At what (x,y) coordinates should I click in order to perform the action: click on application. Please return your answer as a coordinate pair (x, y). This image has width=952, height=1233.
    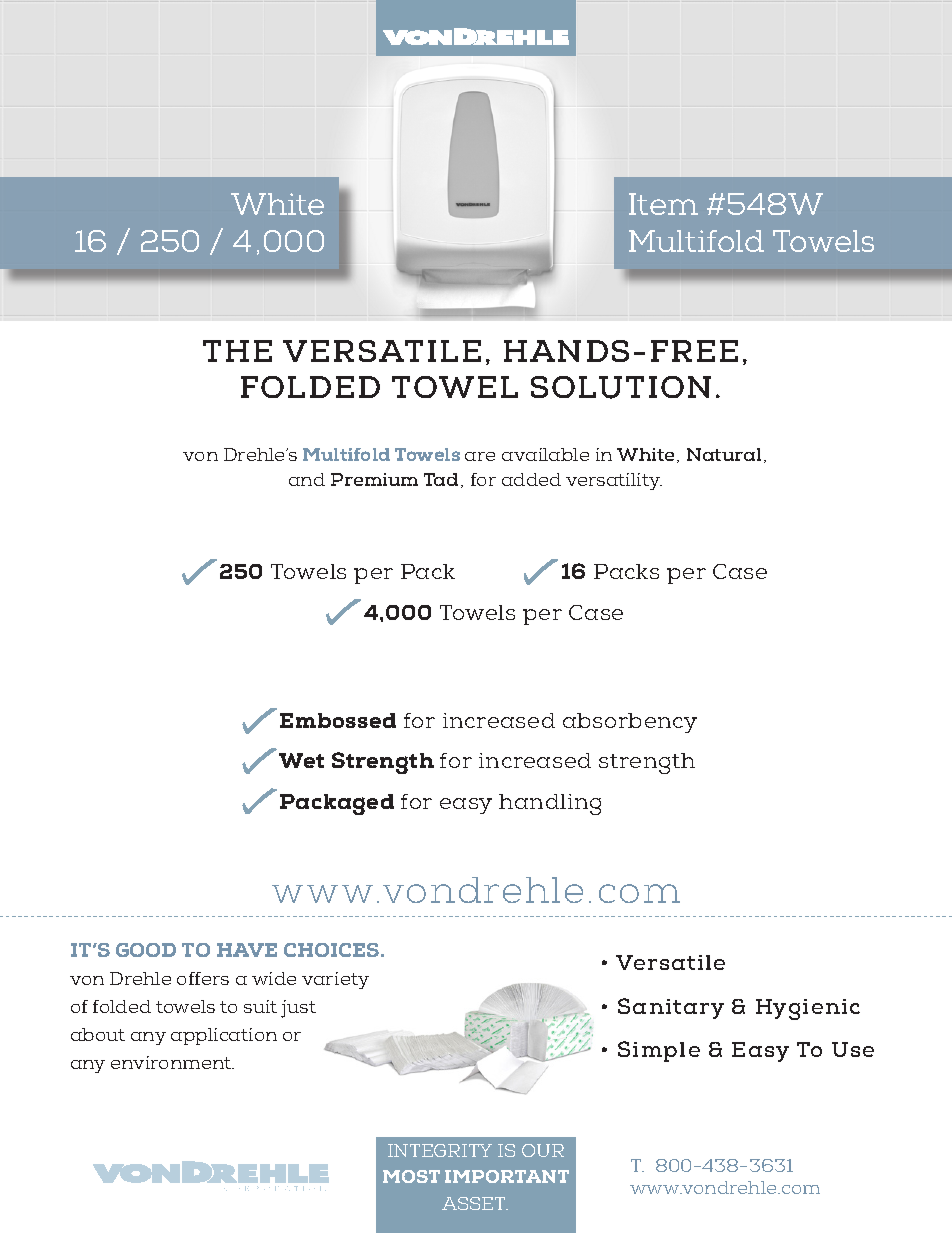
    Looking at the image, I should click on (224, 1036).
